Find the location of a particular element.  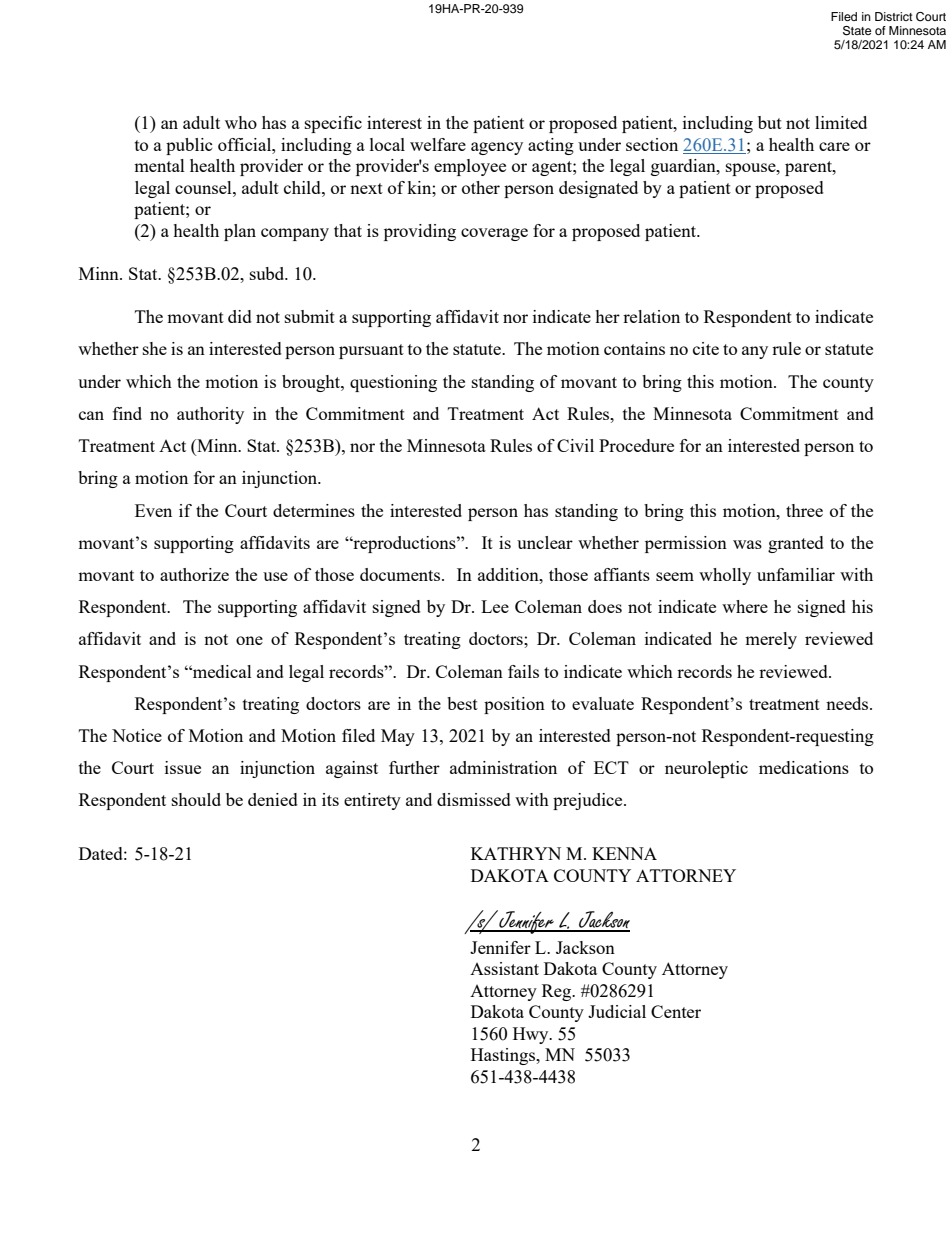

public is located at coordinates (189, 146).
